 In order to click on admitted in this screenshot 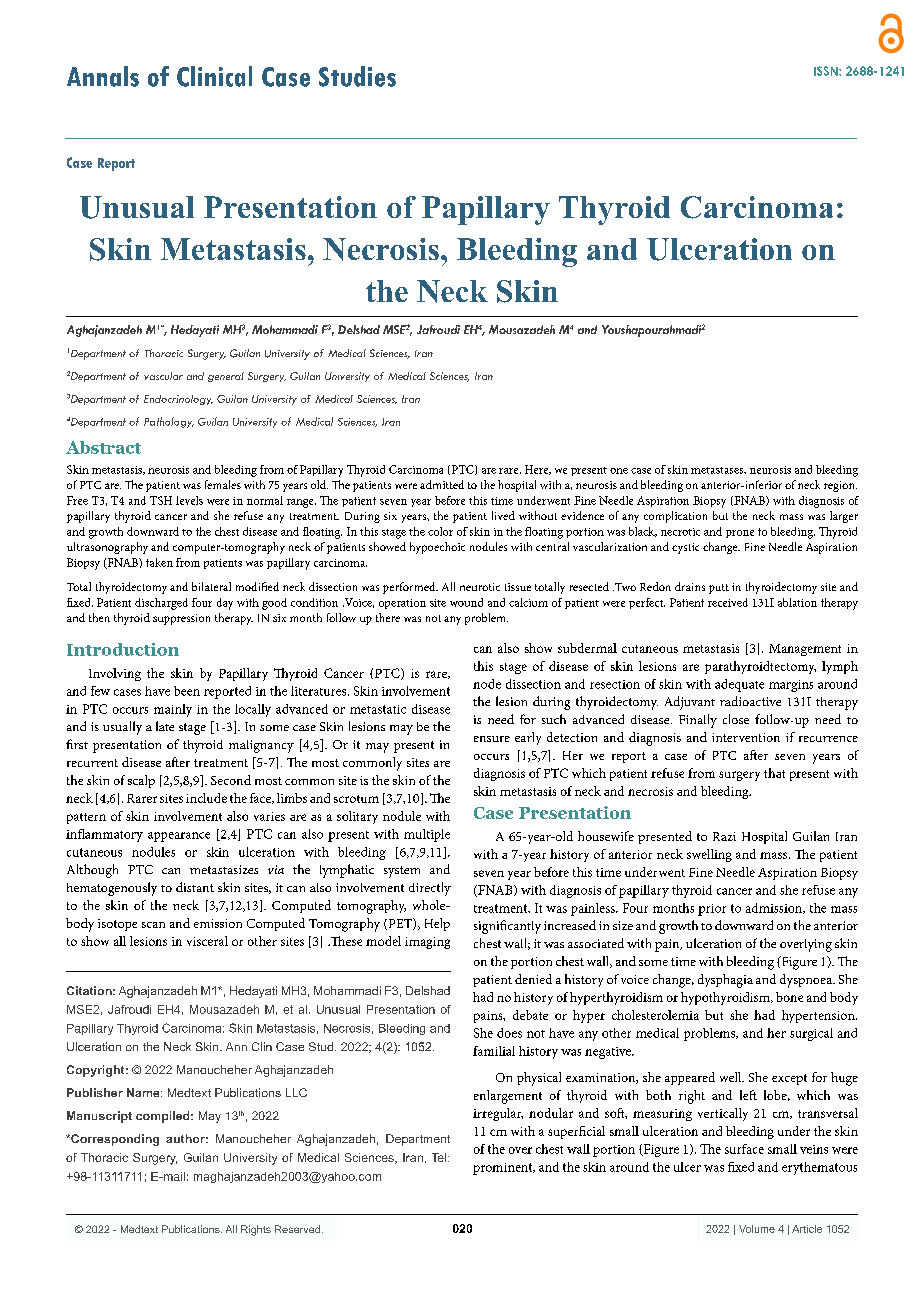, I will do `click(442, 484)`.
